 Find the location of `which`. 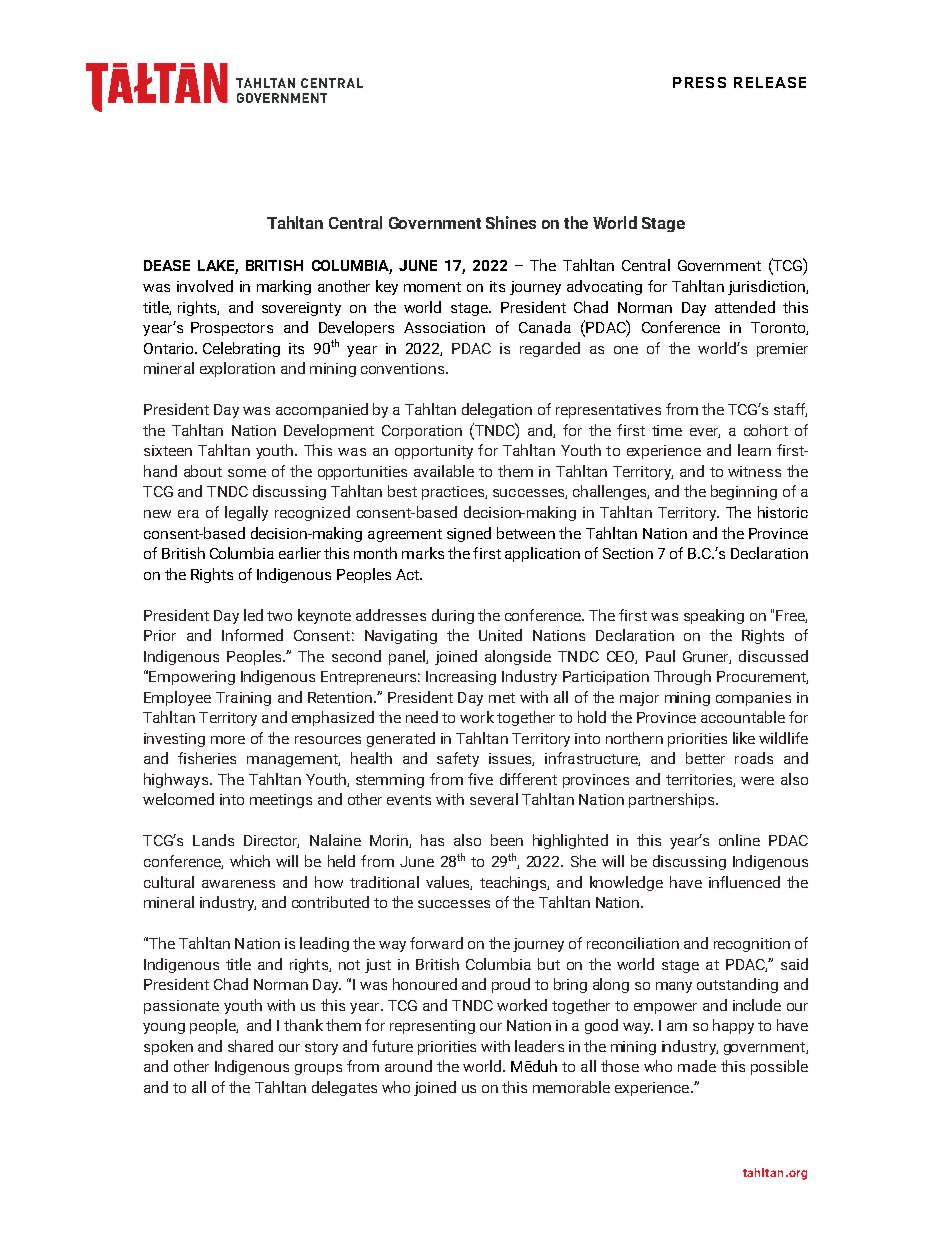

which is located at coordinates (250, 861).
